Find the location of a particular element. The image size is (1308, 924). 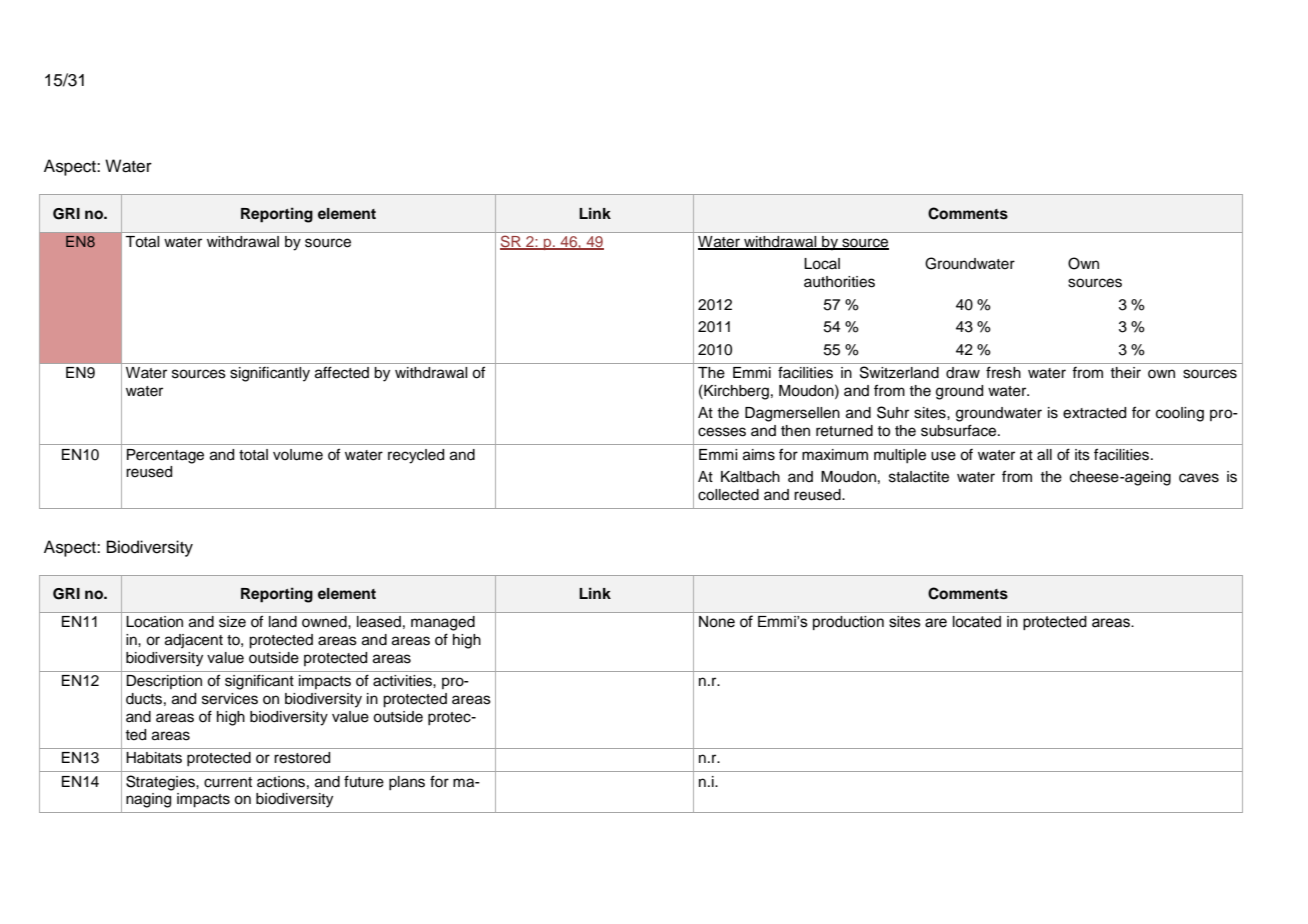

Local is located at coordinates (822, 264).
